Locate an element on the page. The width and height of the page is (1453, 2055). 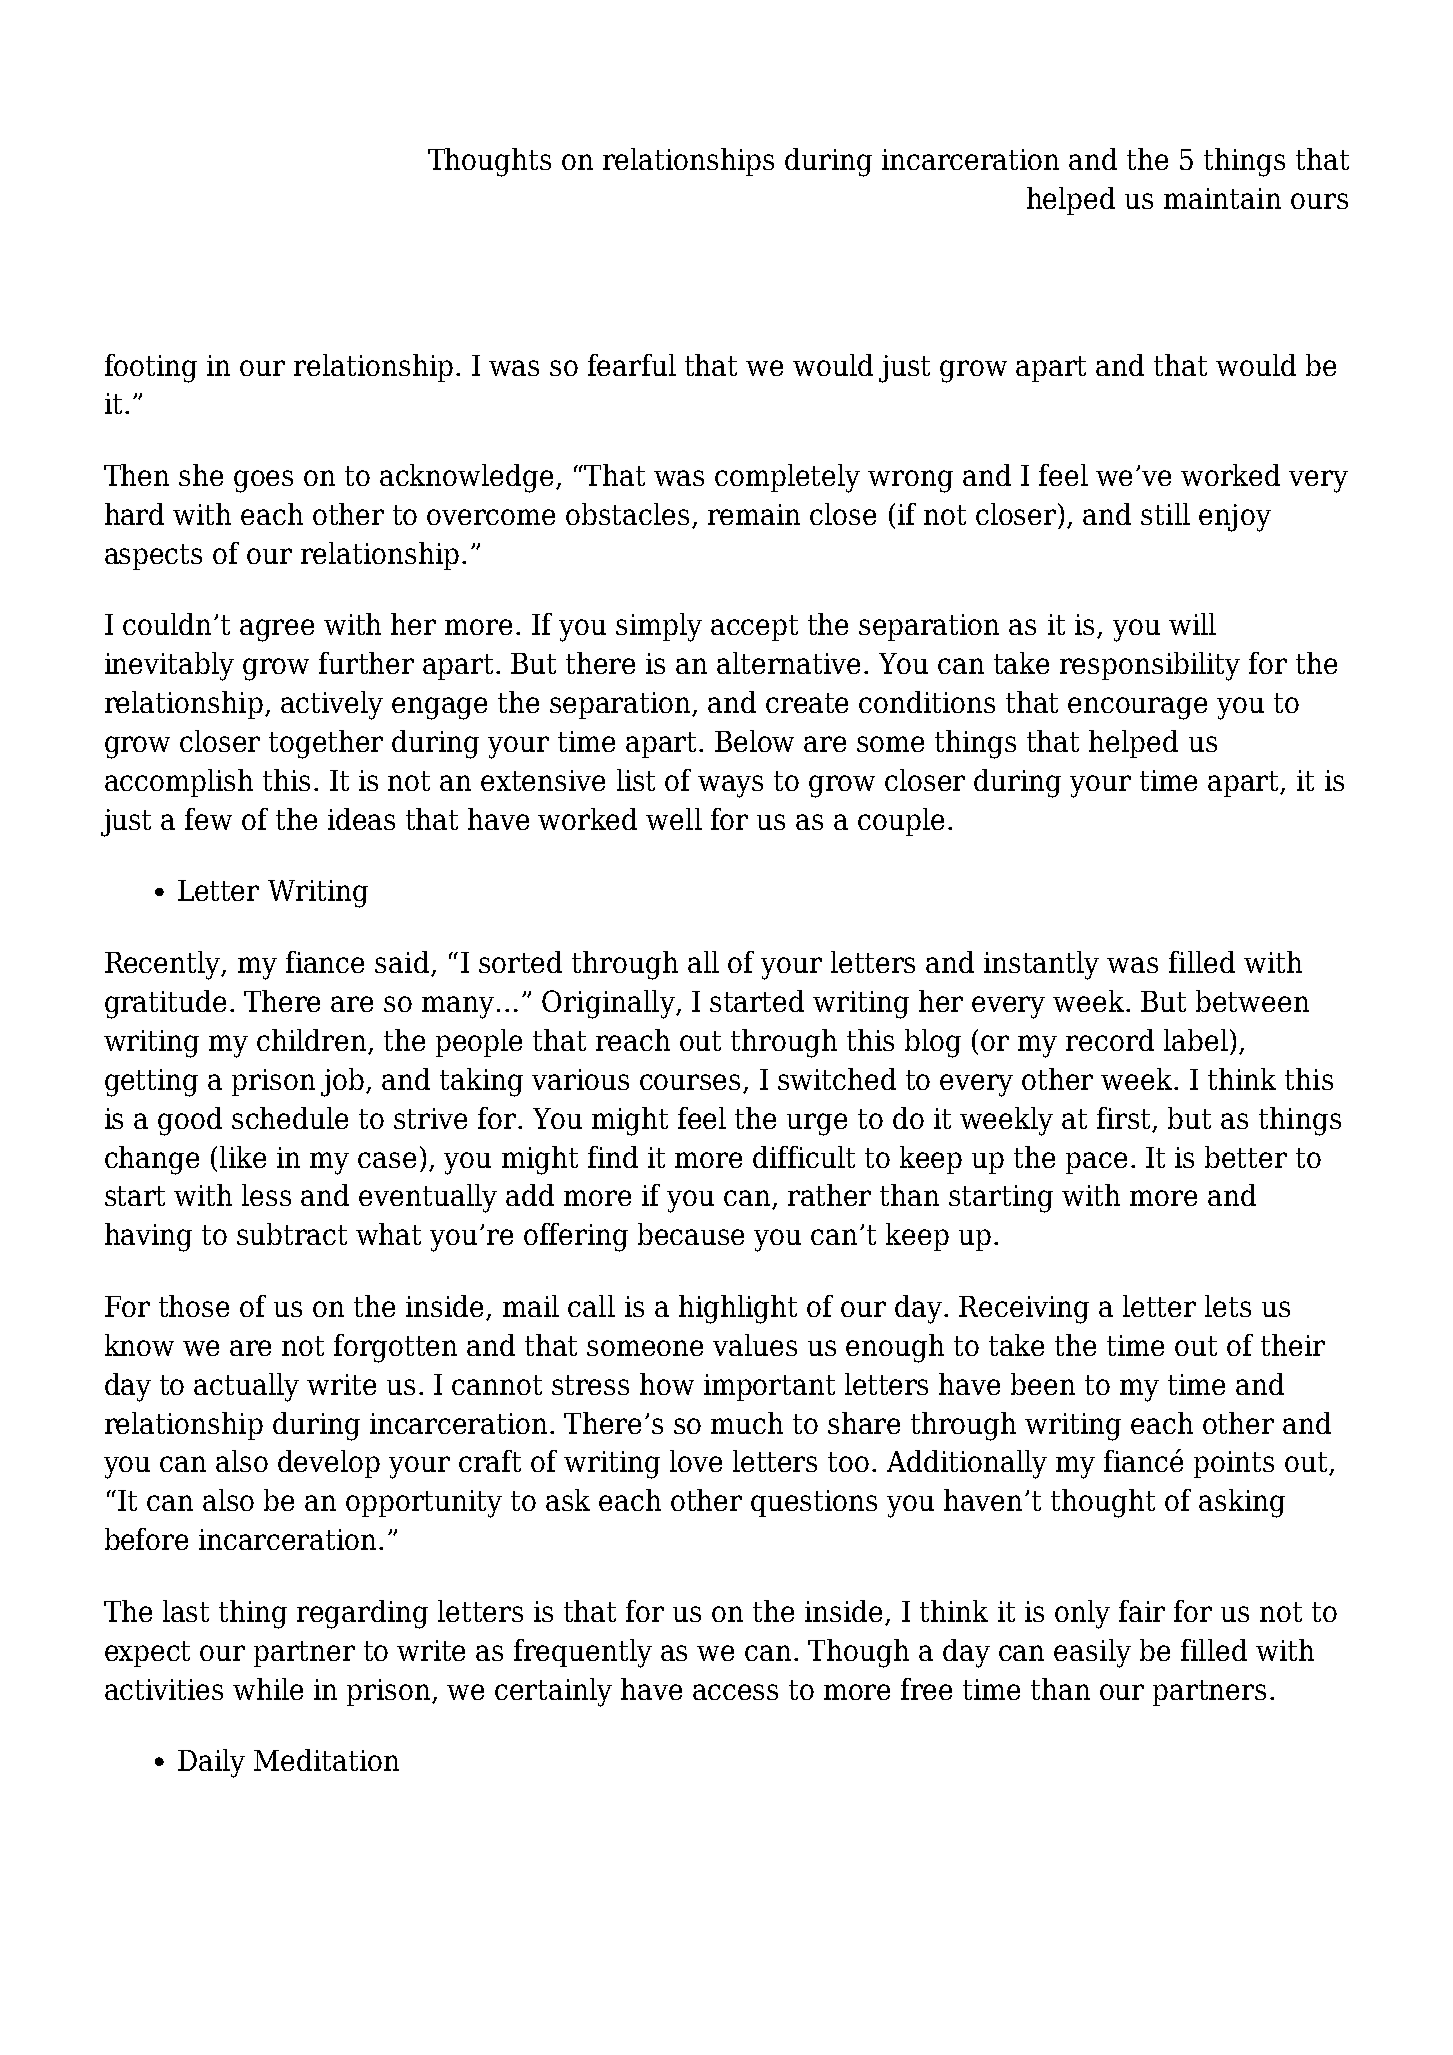
while is located at coordinates (268, 1689).
